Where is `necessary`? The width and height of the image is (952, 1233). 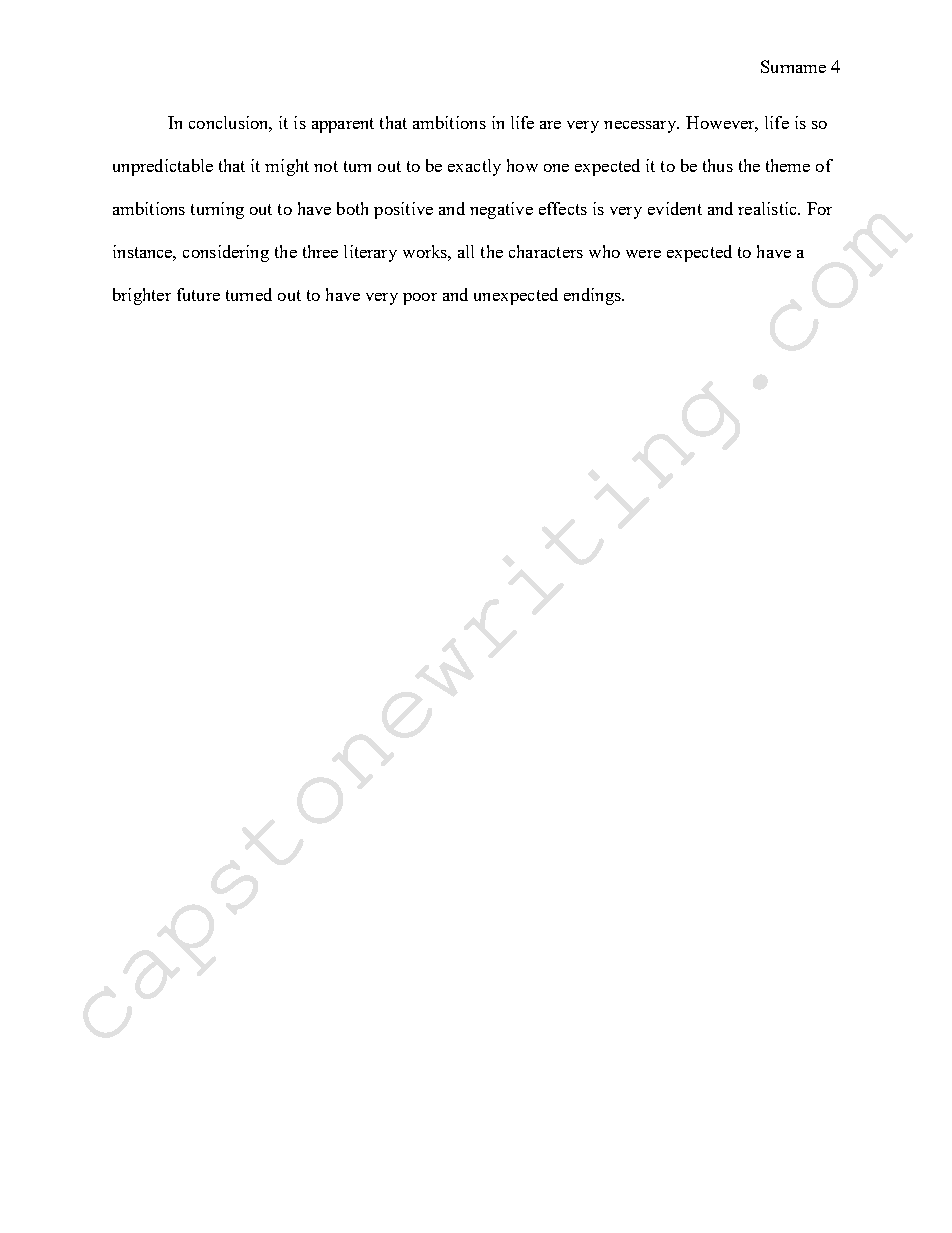 necessary is located at coordinates (641, 127).
